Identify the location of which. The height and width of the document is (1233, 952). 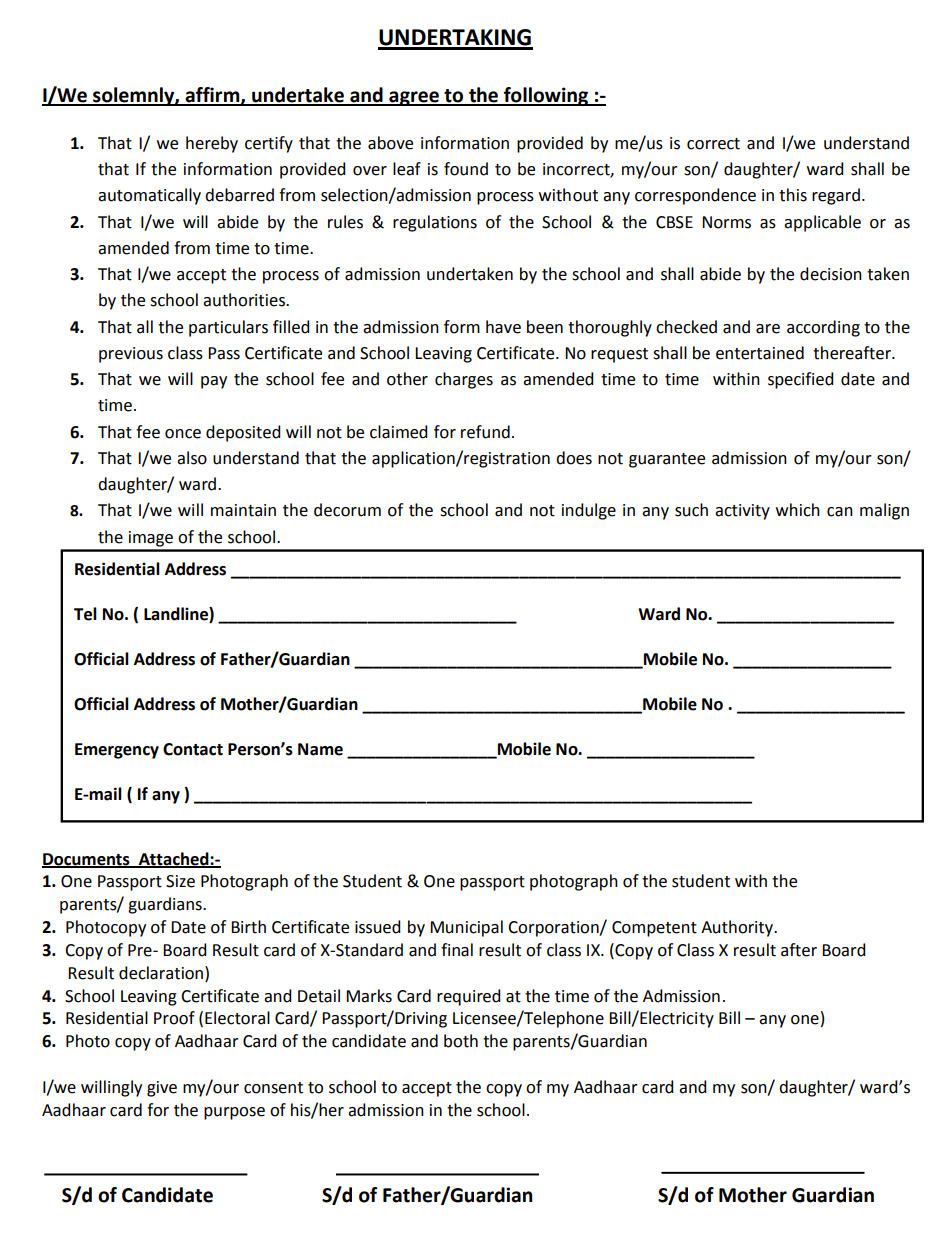
(798, 510).
